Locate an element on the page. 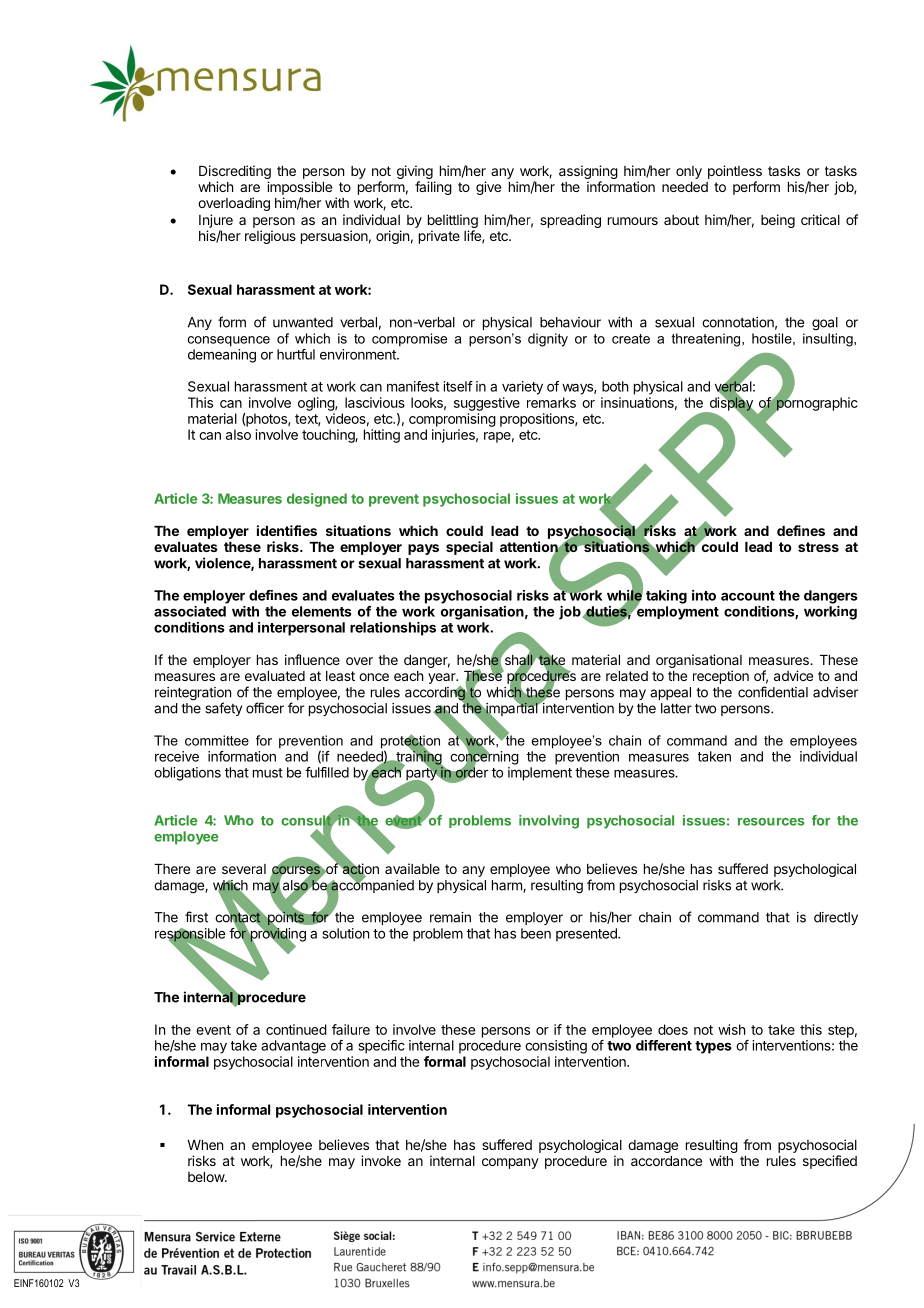 The image size is (924, 1308). company is located at coordinates (510, 1163).
